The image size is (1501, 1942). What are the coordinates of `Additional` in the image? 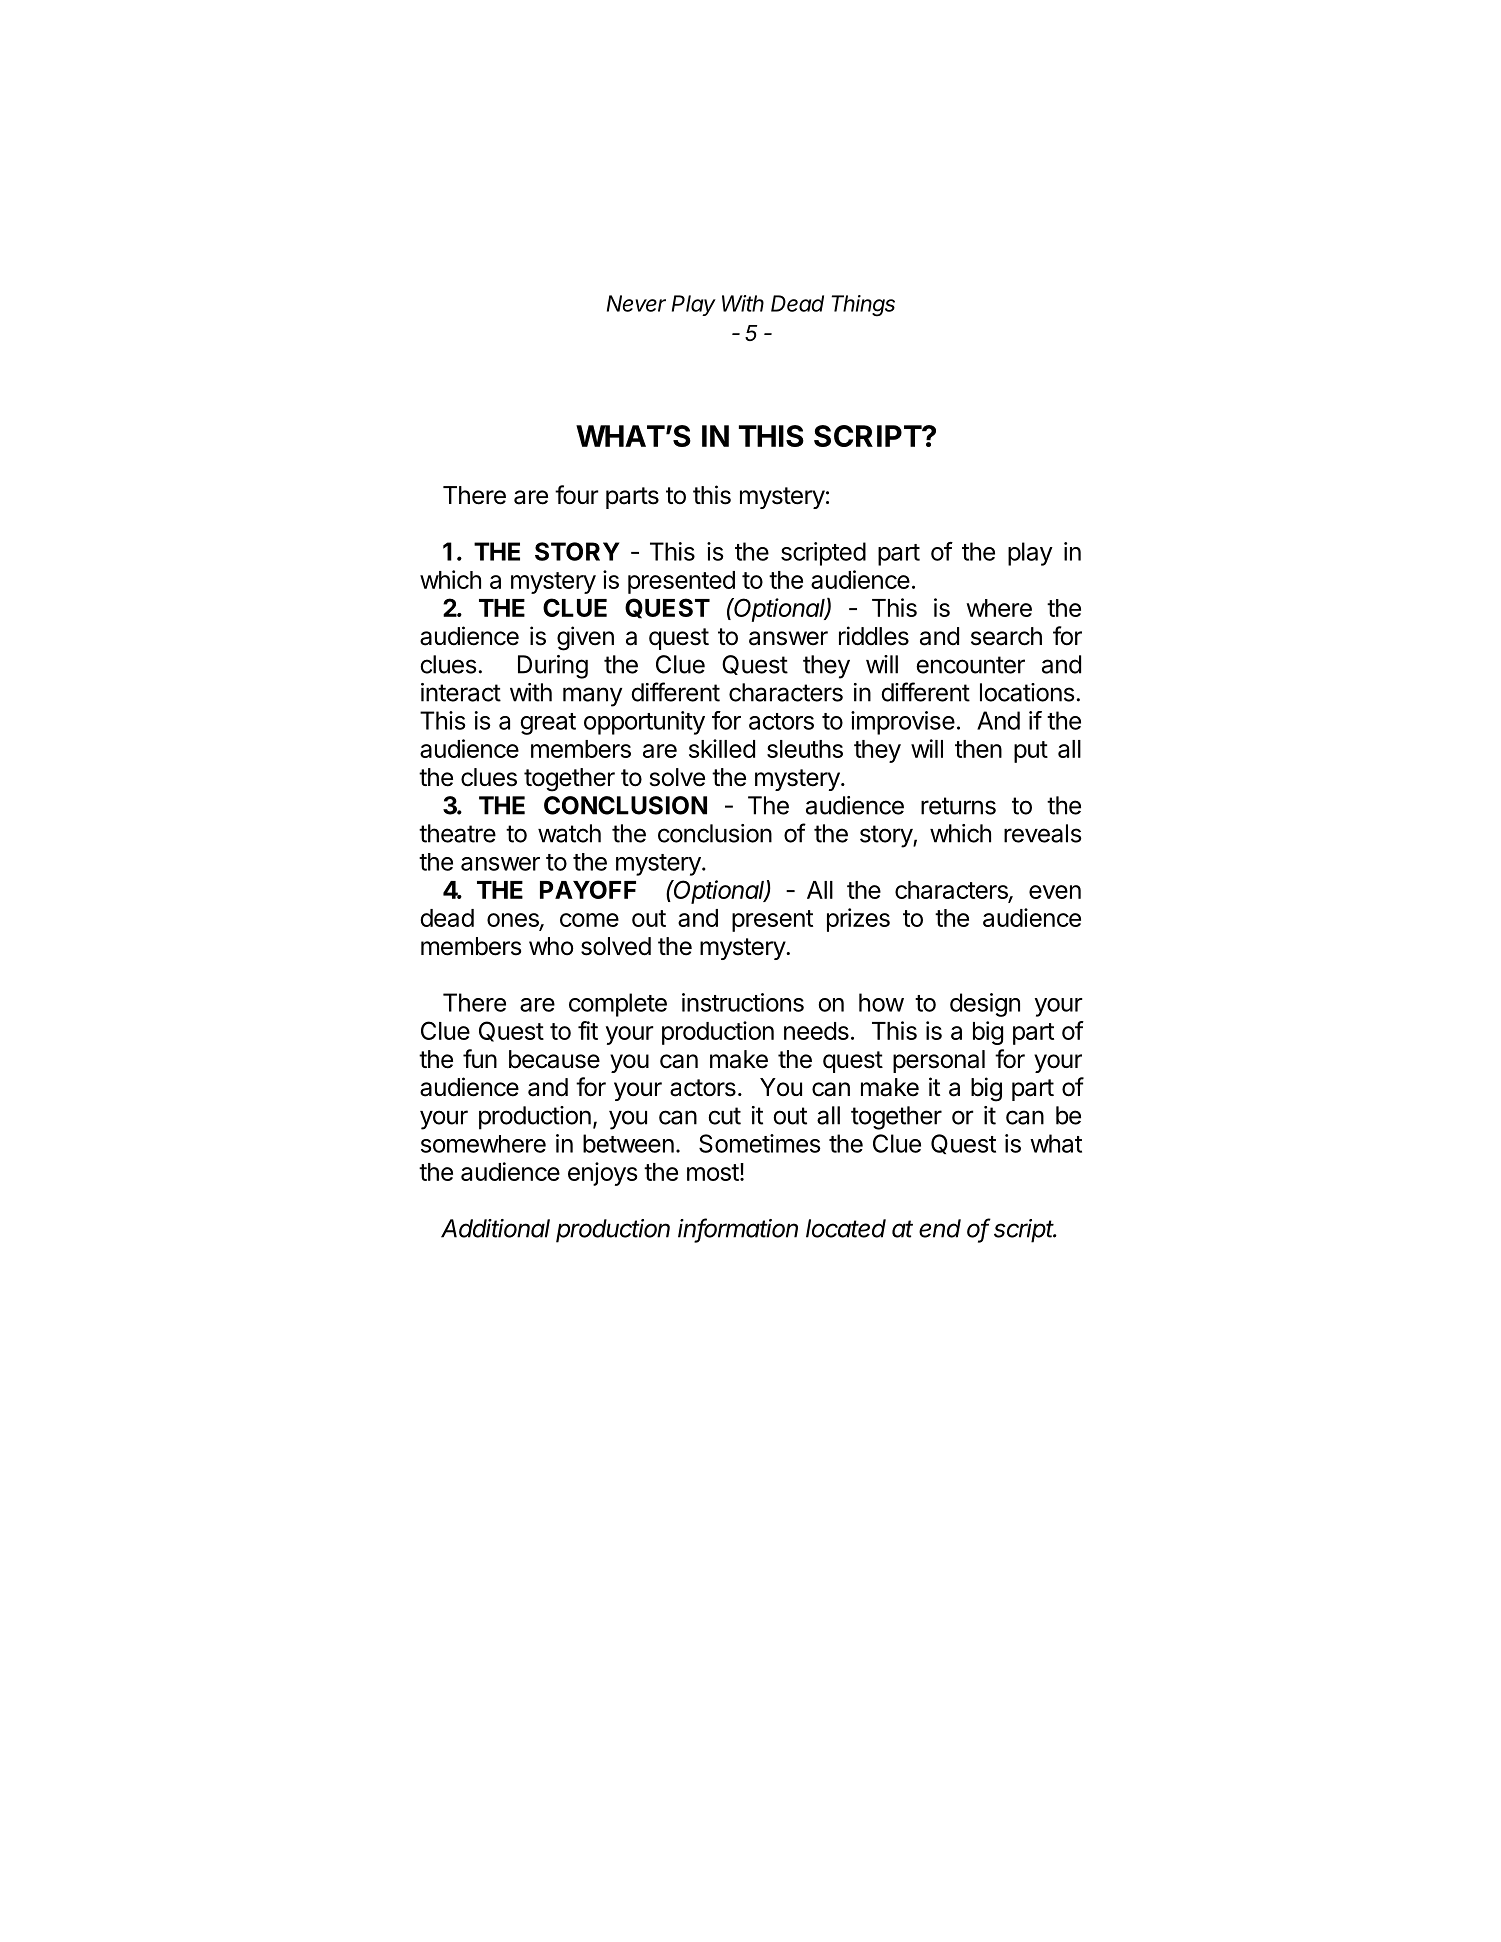 It's located at (495, 1228).
